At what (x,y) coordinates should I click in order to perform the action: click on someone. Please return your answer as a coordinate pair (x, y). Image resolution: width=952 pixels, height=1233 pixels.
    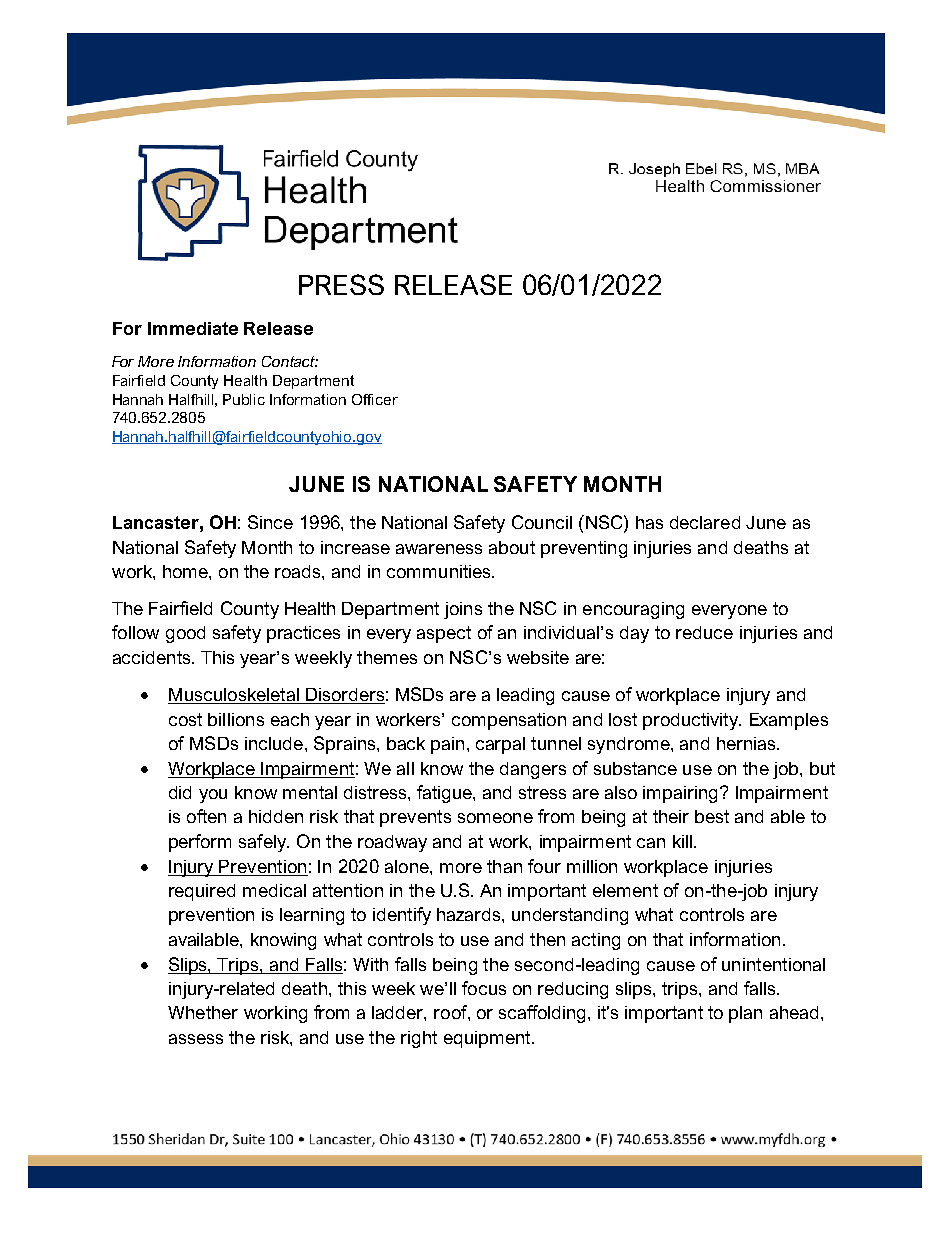
    Looking at the image, I should click on (495, 818).
